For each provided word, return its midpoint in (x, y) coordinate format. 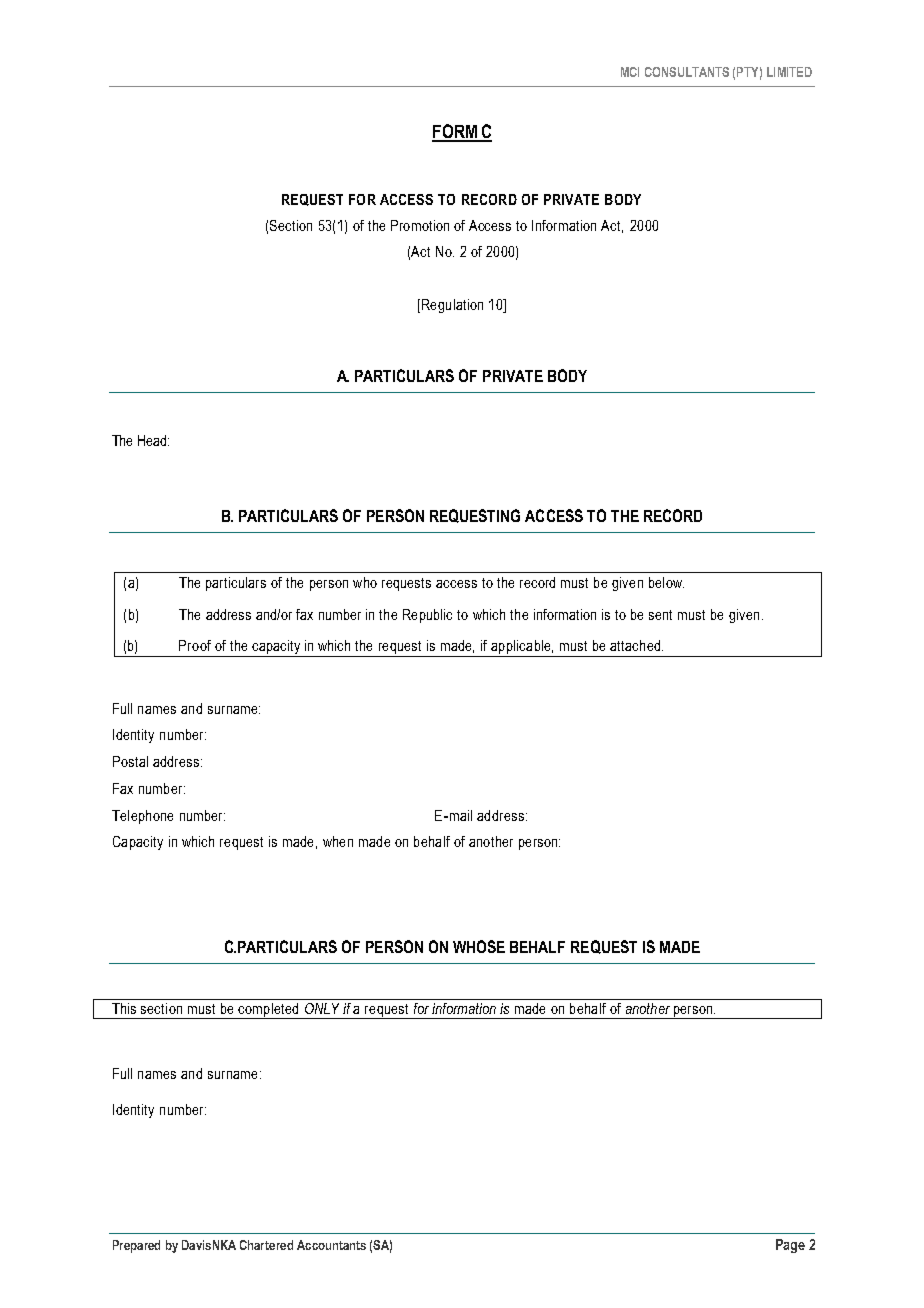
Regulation (451, 306)
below (666, 582)
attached (636, 645)
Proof (195, 645)
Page (790, 1246)
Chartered (266, 1245)
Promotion (420, 225)
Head (153, 440)
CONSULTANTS (687, 72)
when (338, 841)
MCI (630, 72)
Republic (427, 616)
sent (660, 615)
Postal (130, 761)
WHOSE (479, 946)
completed (269, 1011)
